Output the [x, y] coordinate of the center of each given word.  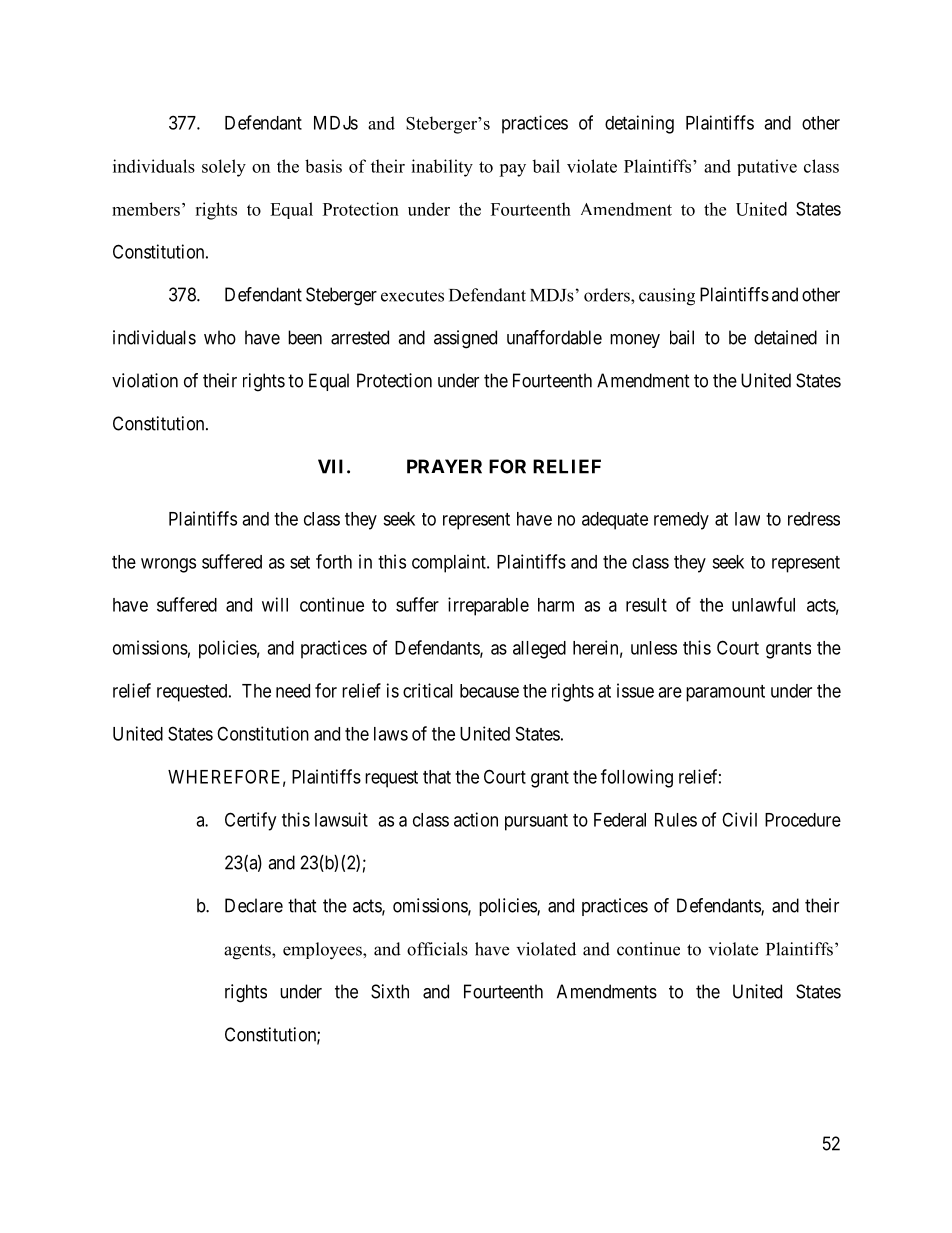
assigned [465, 339]
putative [767, 167]
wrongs [168, 565]
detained [785, 337]
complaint [450, 563]
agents [248, 952]
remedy [681, 521]
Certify [250, 821]
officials [437, 949]
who [220, 337]
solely [224, 168]
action [476, 819]
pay [512, 170]
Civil [739, 819]
